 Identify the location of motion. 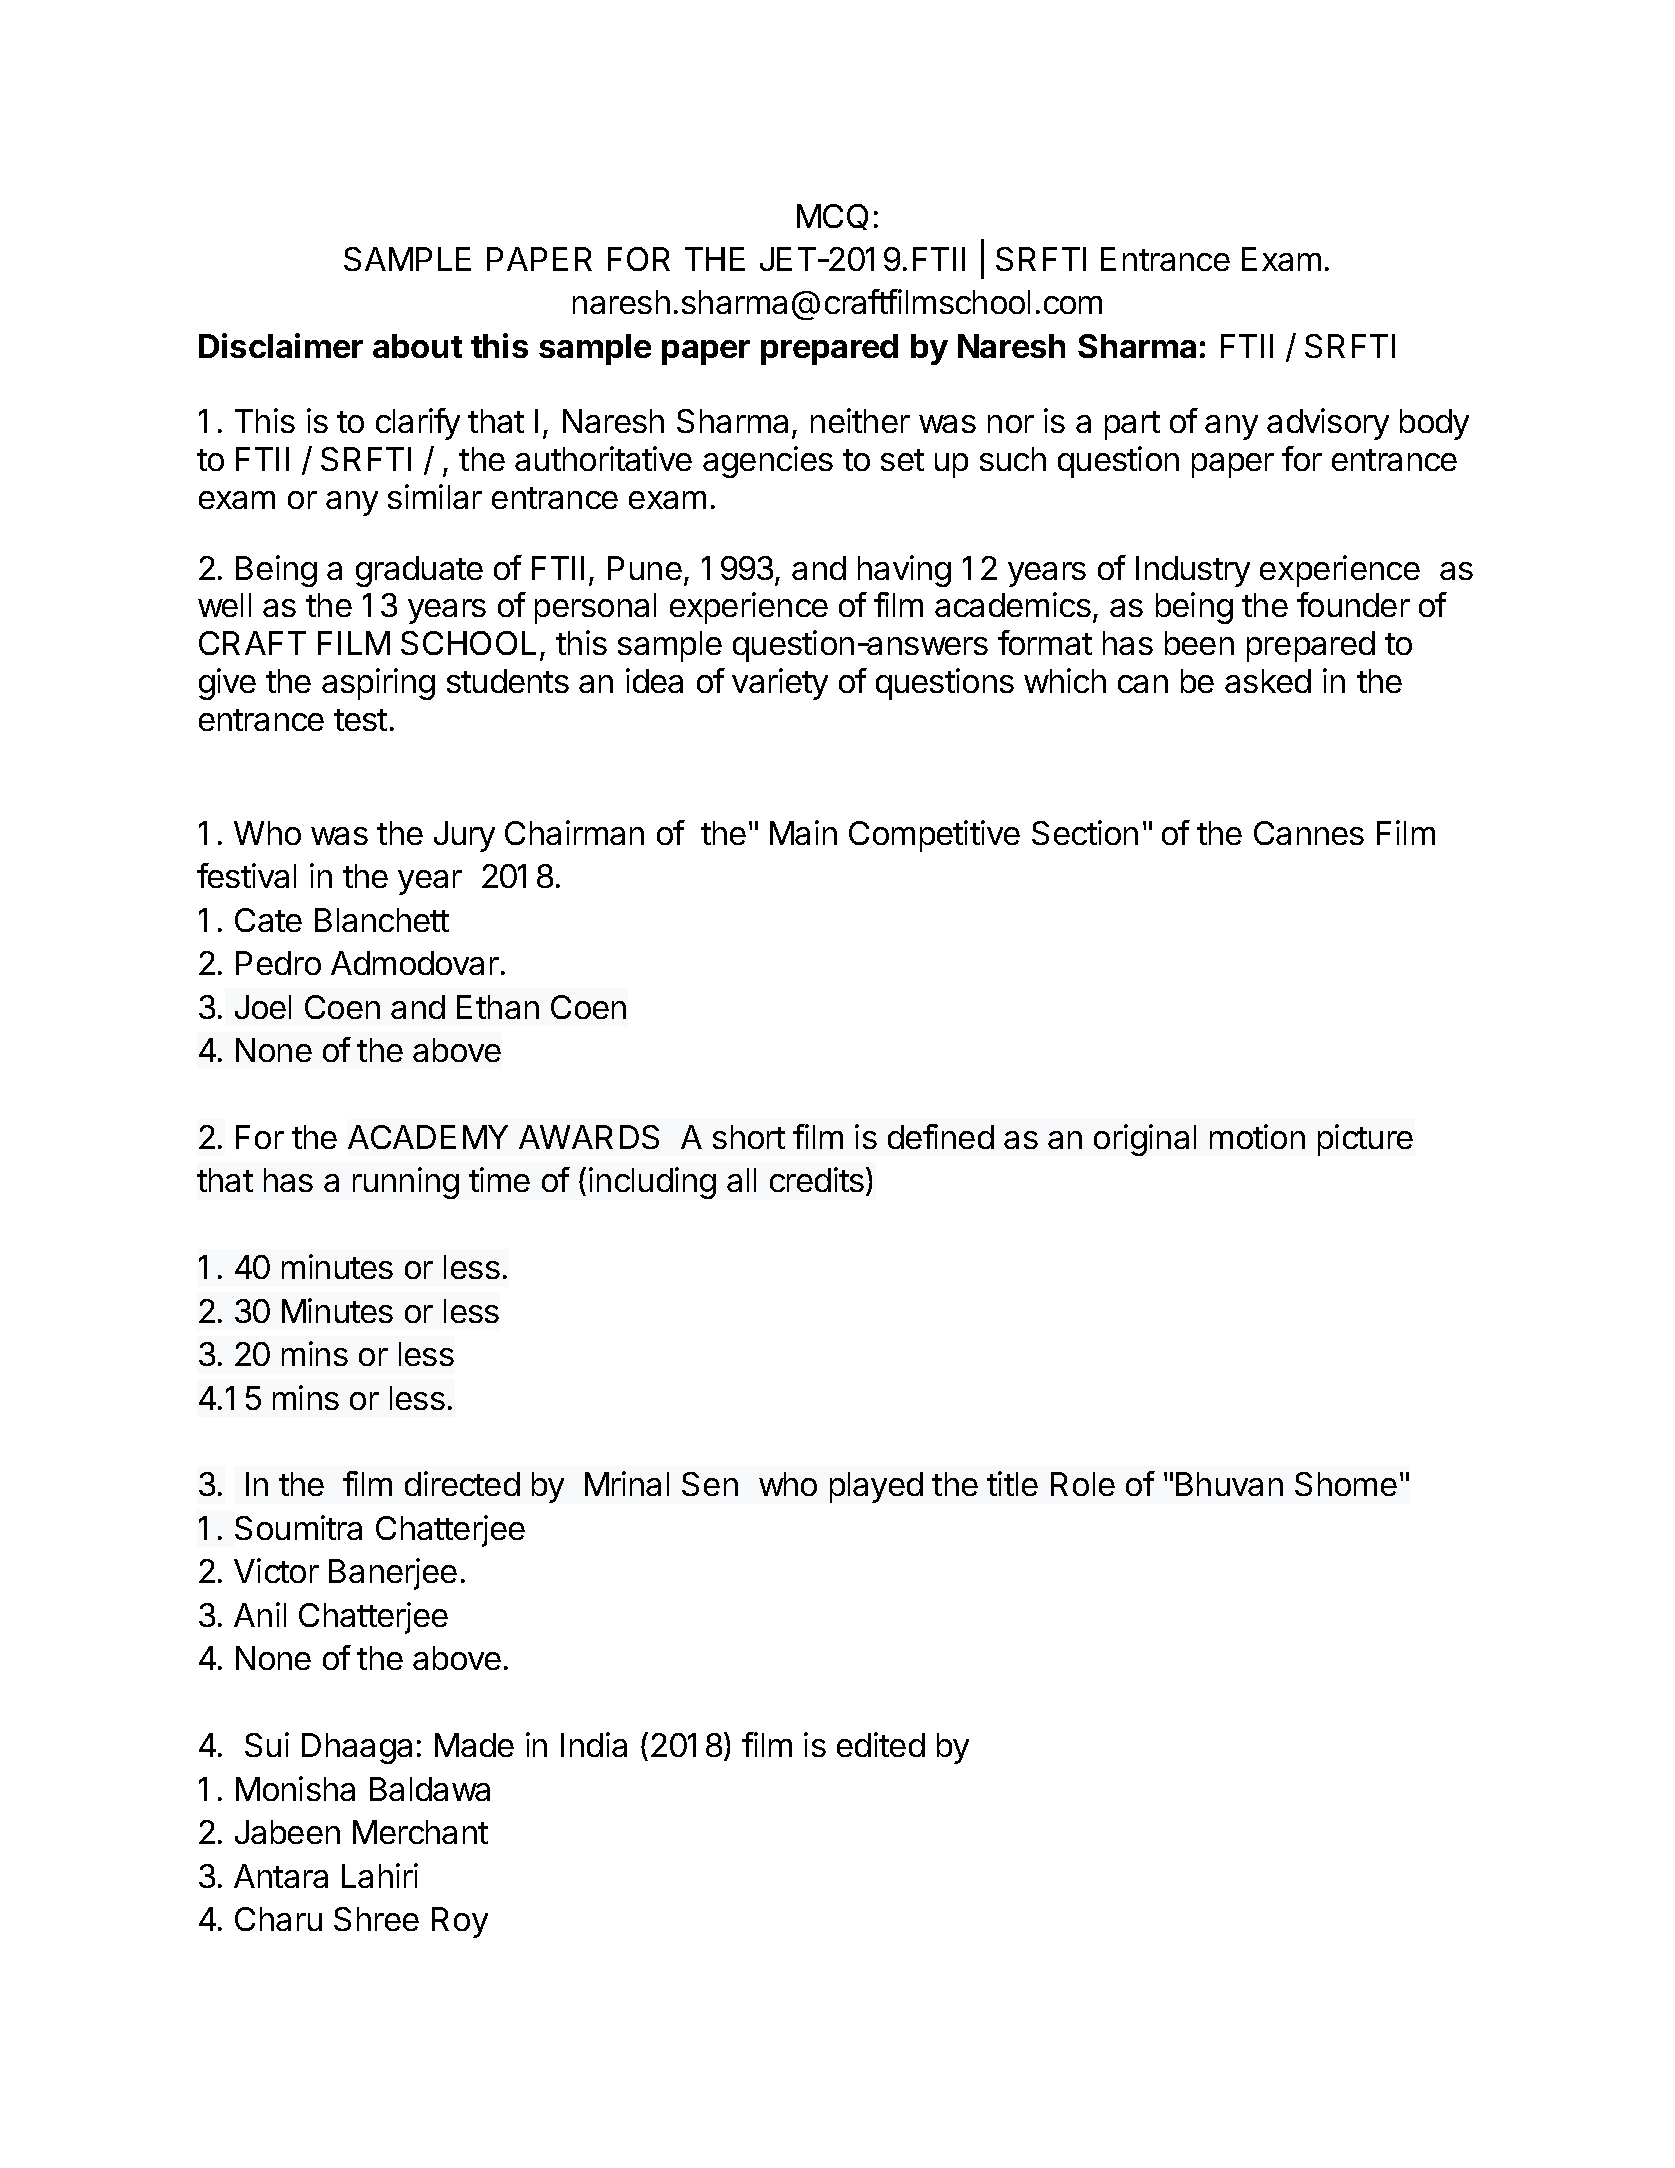
(1257, 1136).
